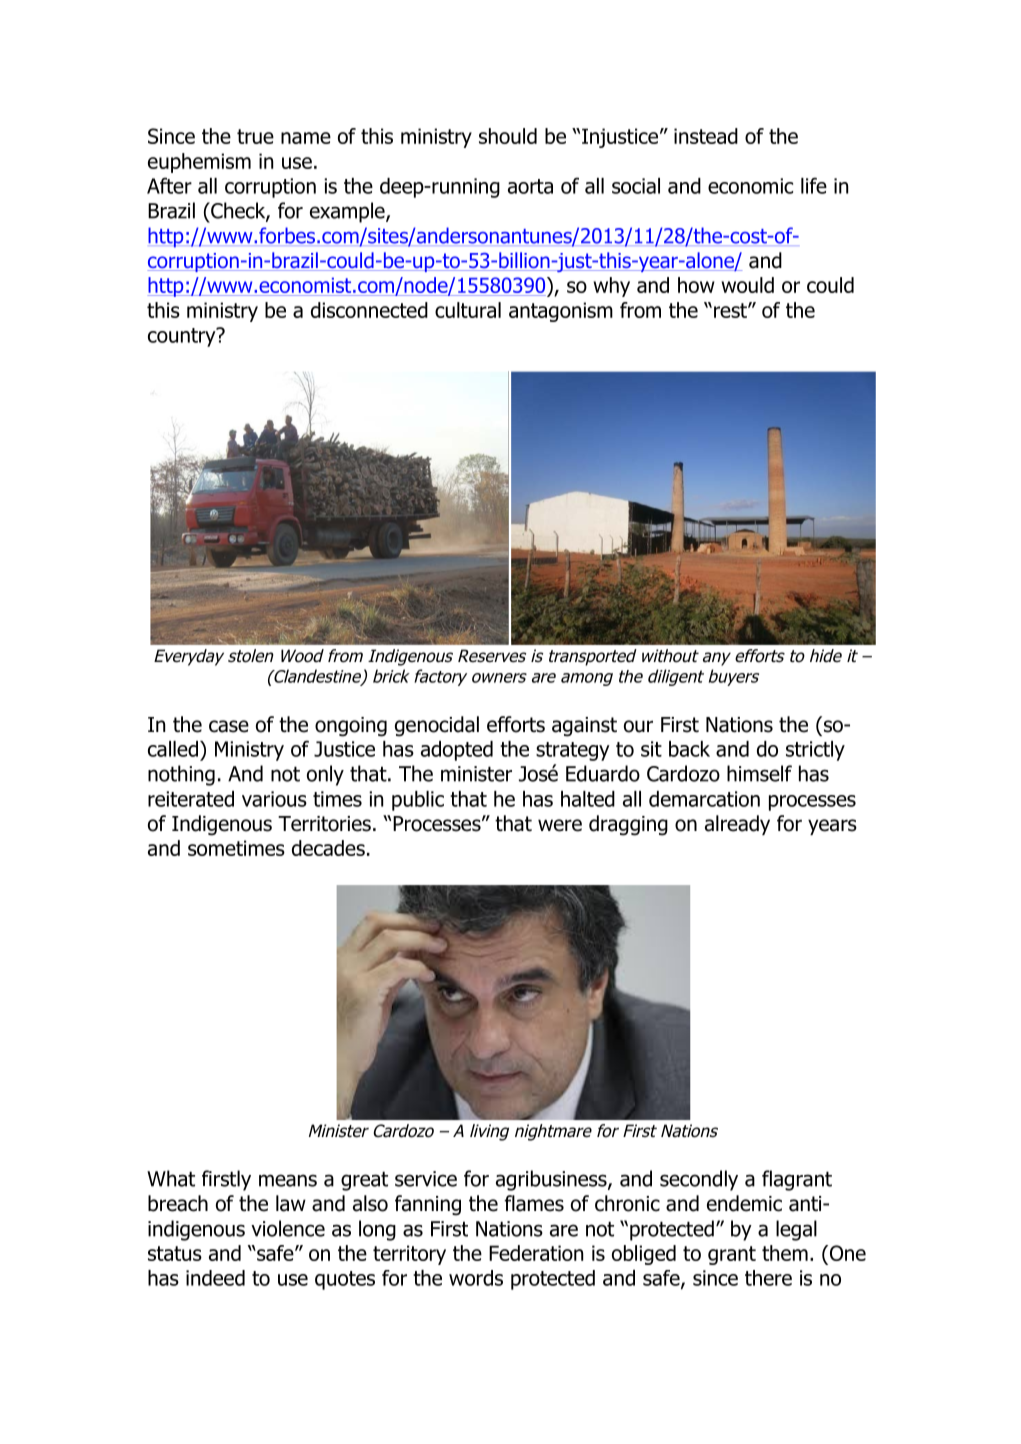  What do you see at coordinates (476, 1278) in the document?
I see `words` at bounding box center [476, 1278].
